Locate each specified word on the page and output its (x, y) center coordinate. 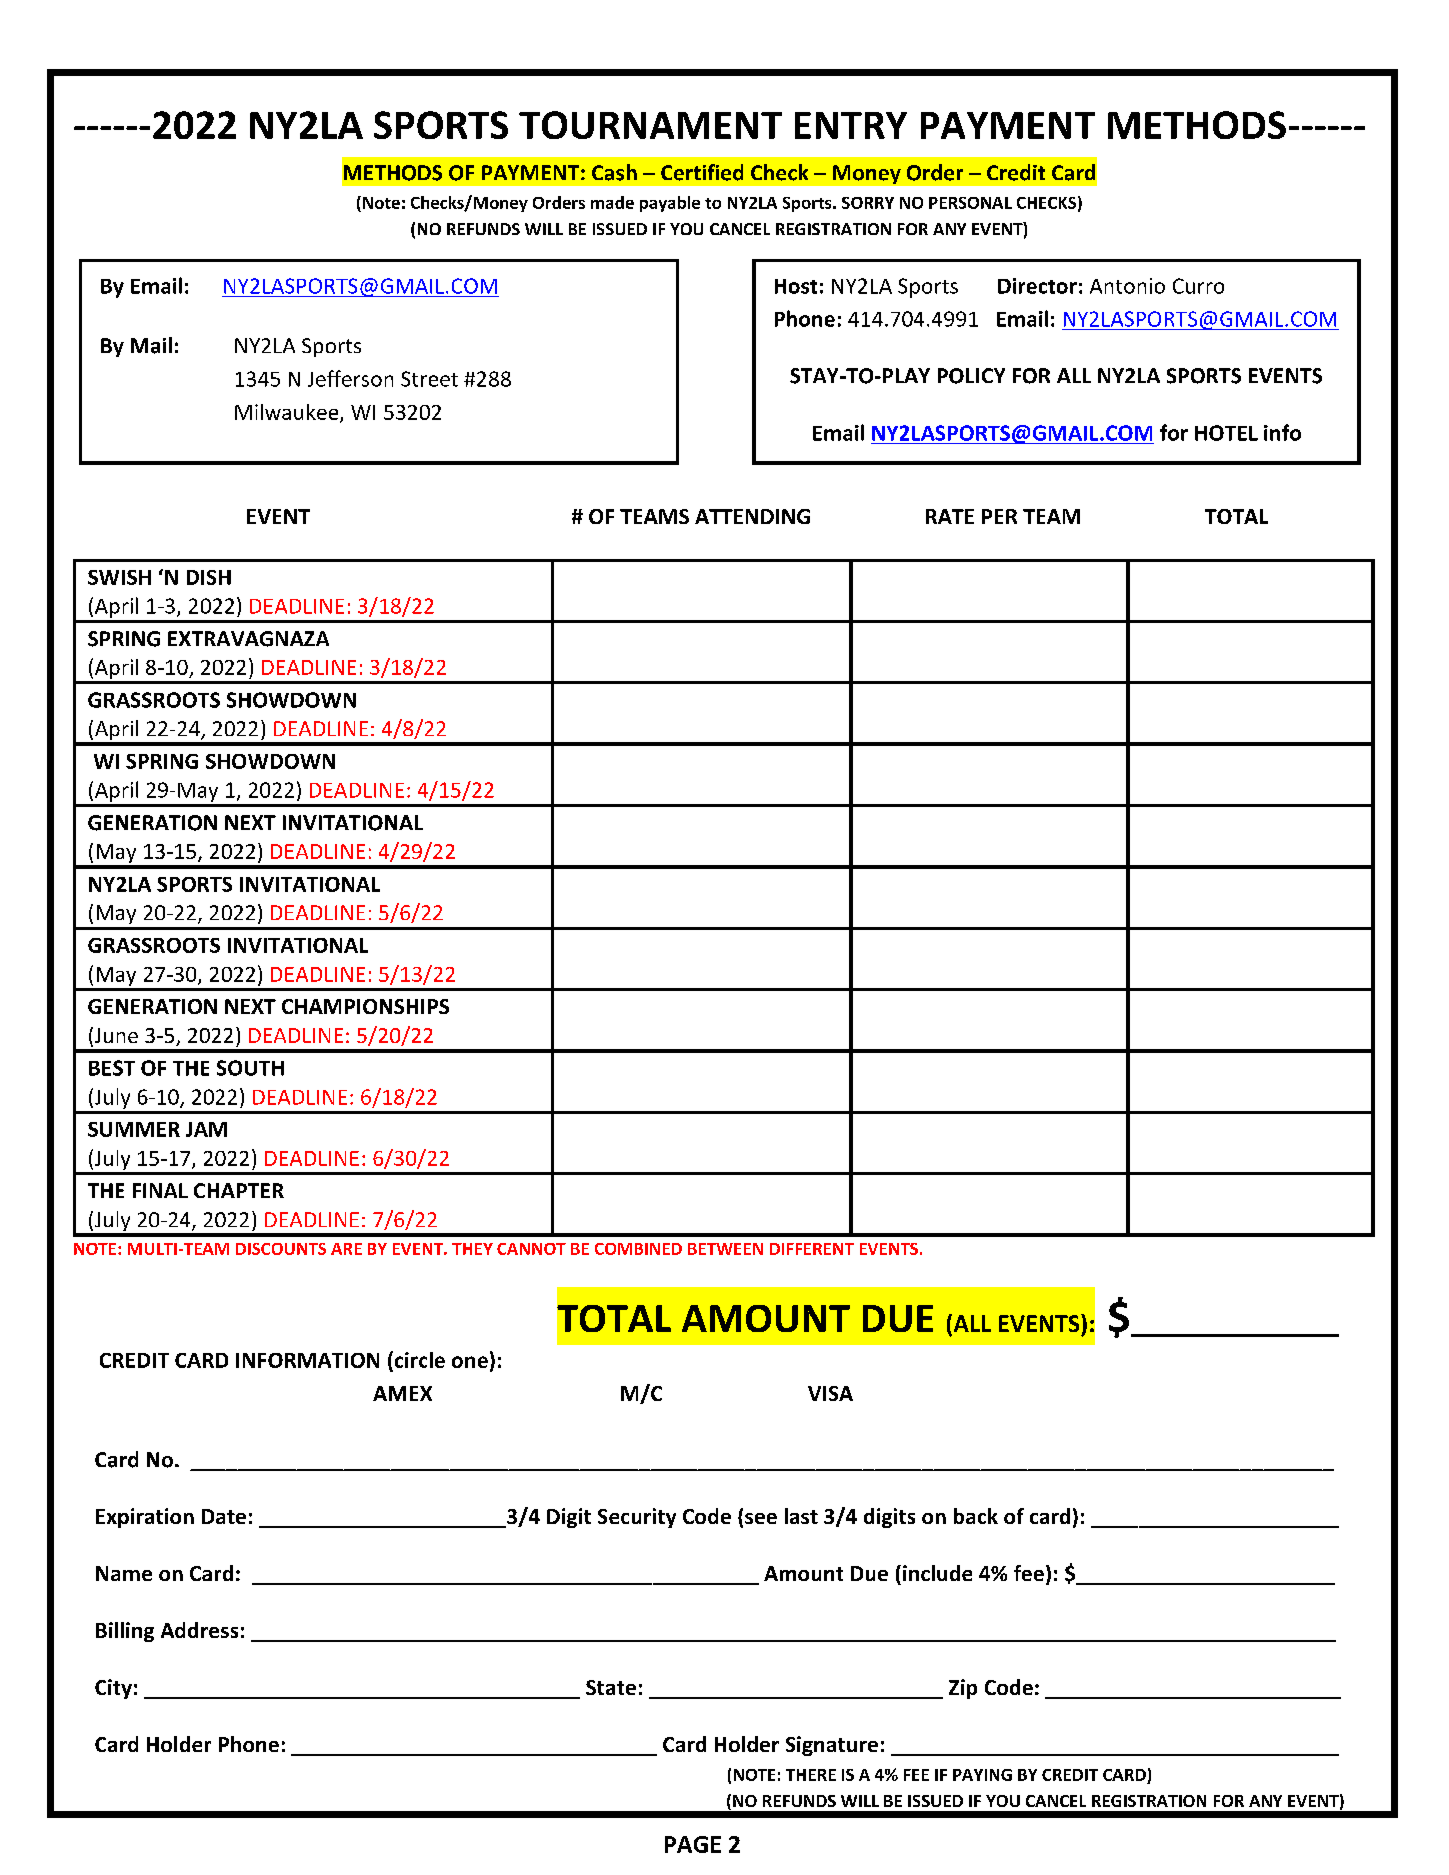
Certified (702, 172)
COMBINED (638, 1249)
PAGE (693, 1844)
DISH (209, 577)
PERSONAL (970, 203)
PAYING (982, 1775)
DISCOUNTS (281, 1249)
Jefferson (350, 378)
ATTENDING (752, 516)
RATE (950, 516)
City (113, 1689)
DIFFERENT (812, 1249)
